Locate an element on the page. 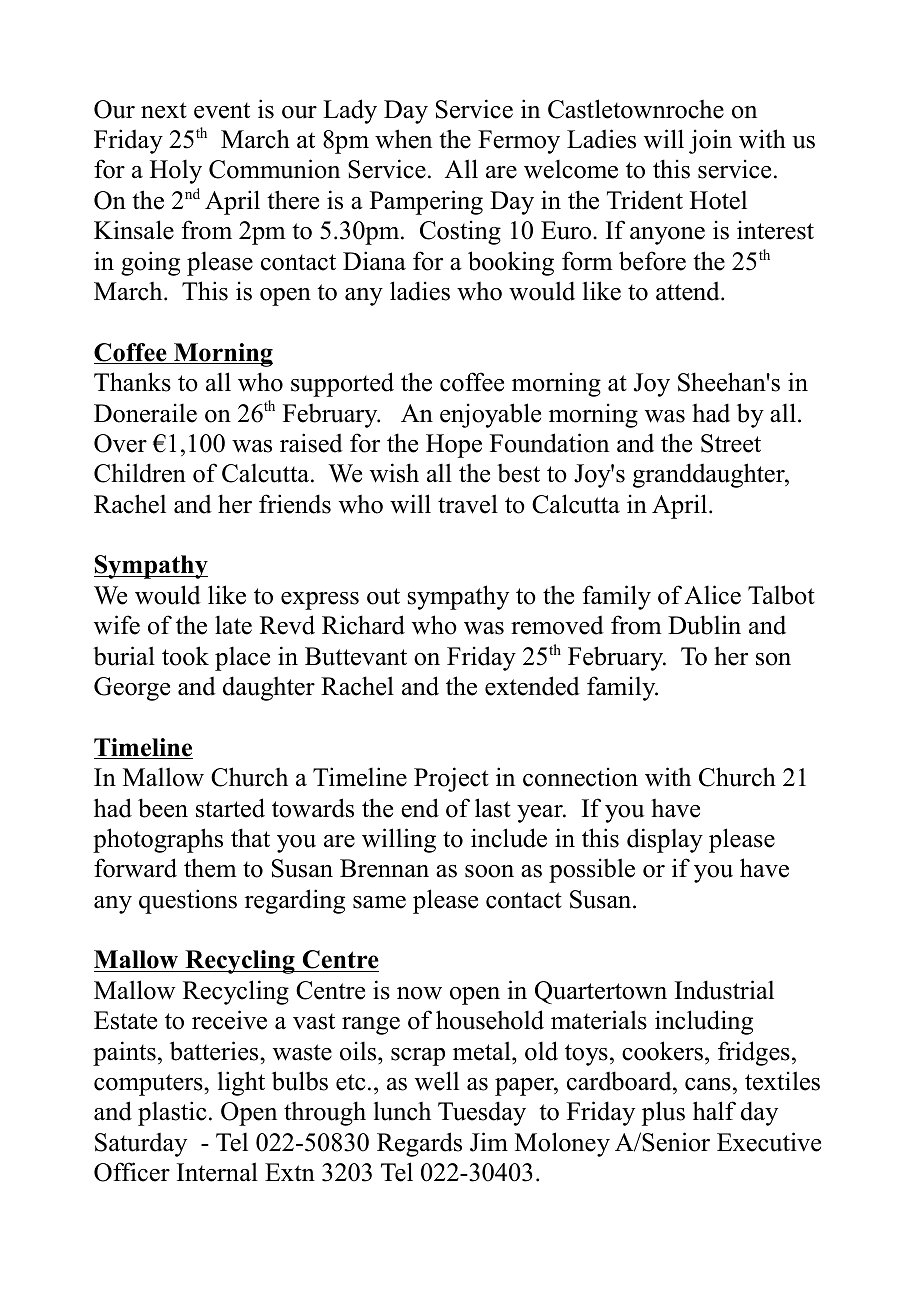 This document has height=1310, width=924. Holy is located at coordinates (176, 171).
